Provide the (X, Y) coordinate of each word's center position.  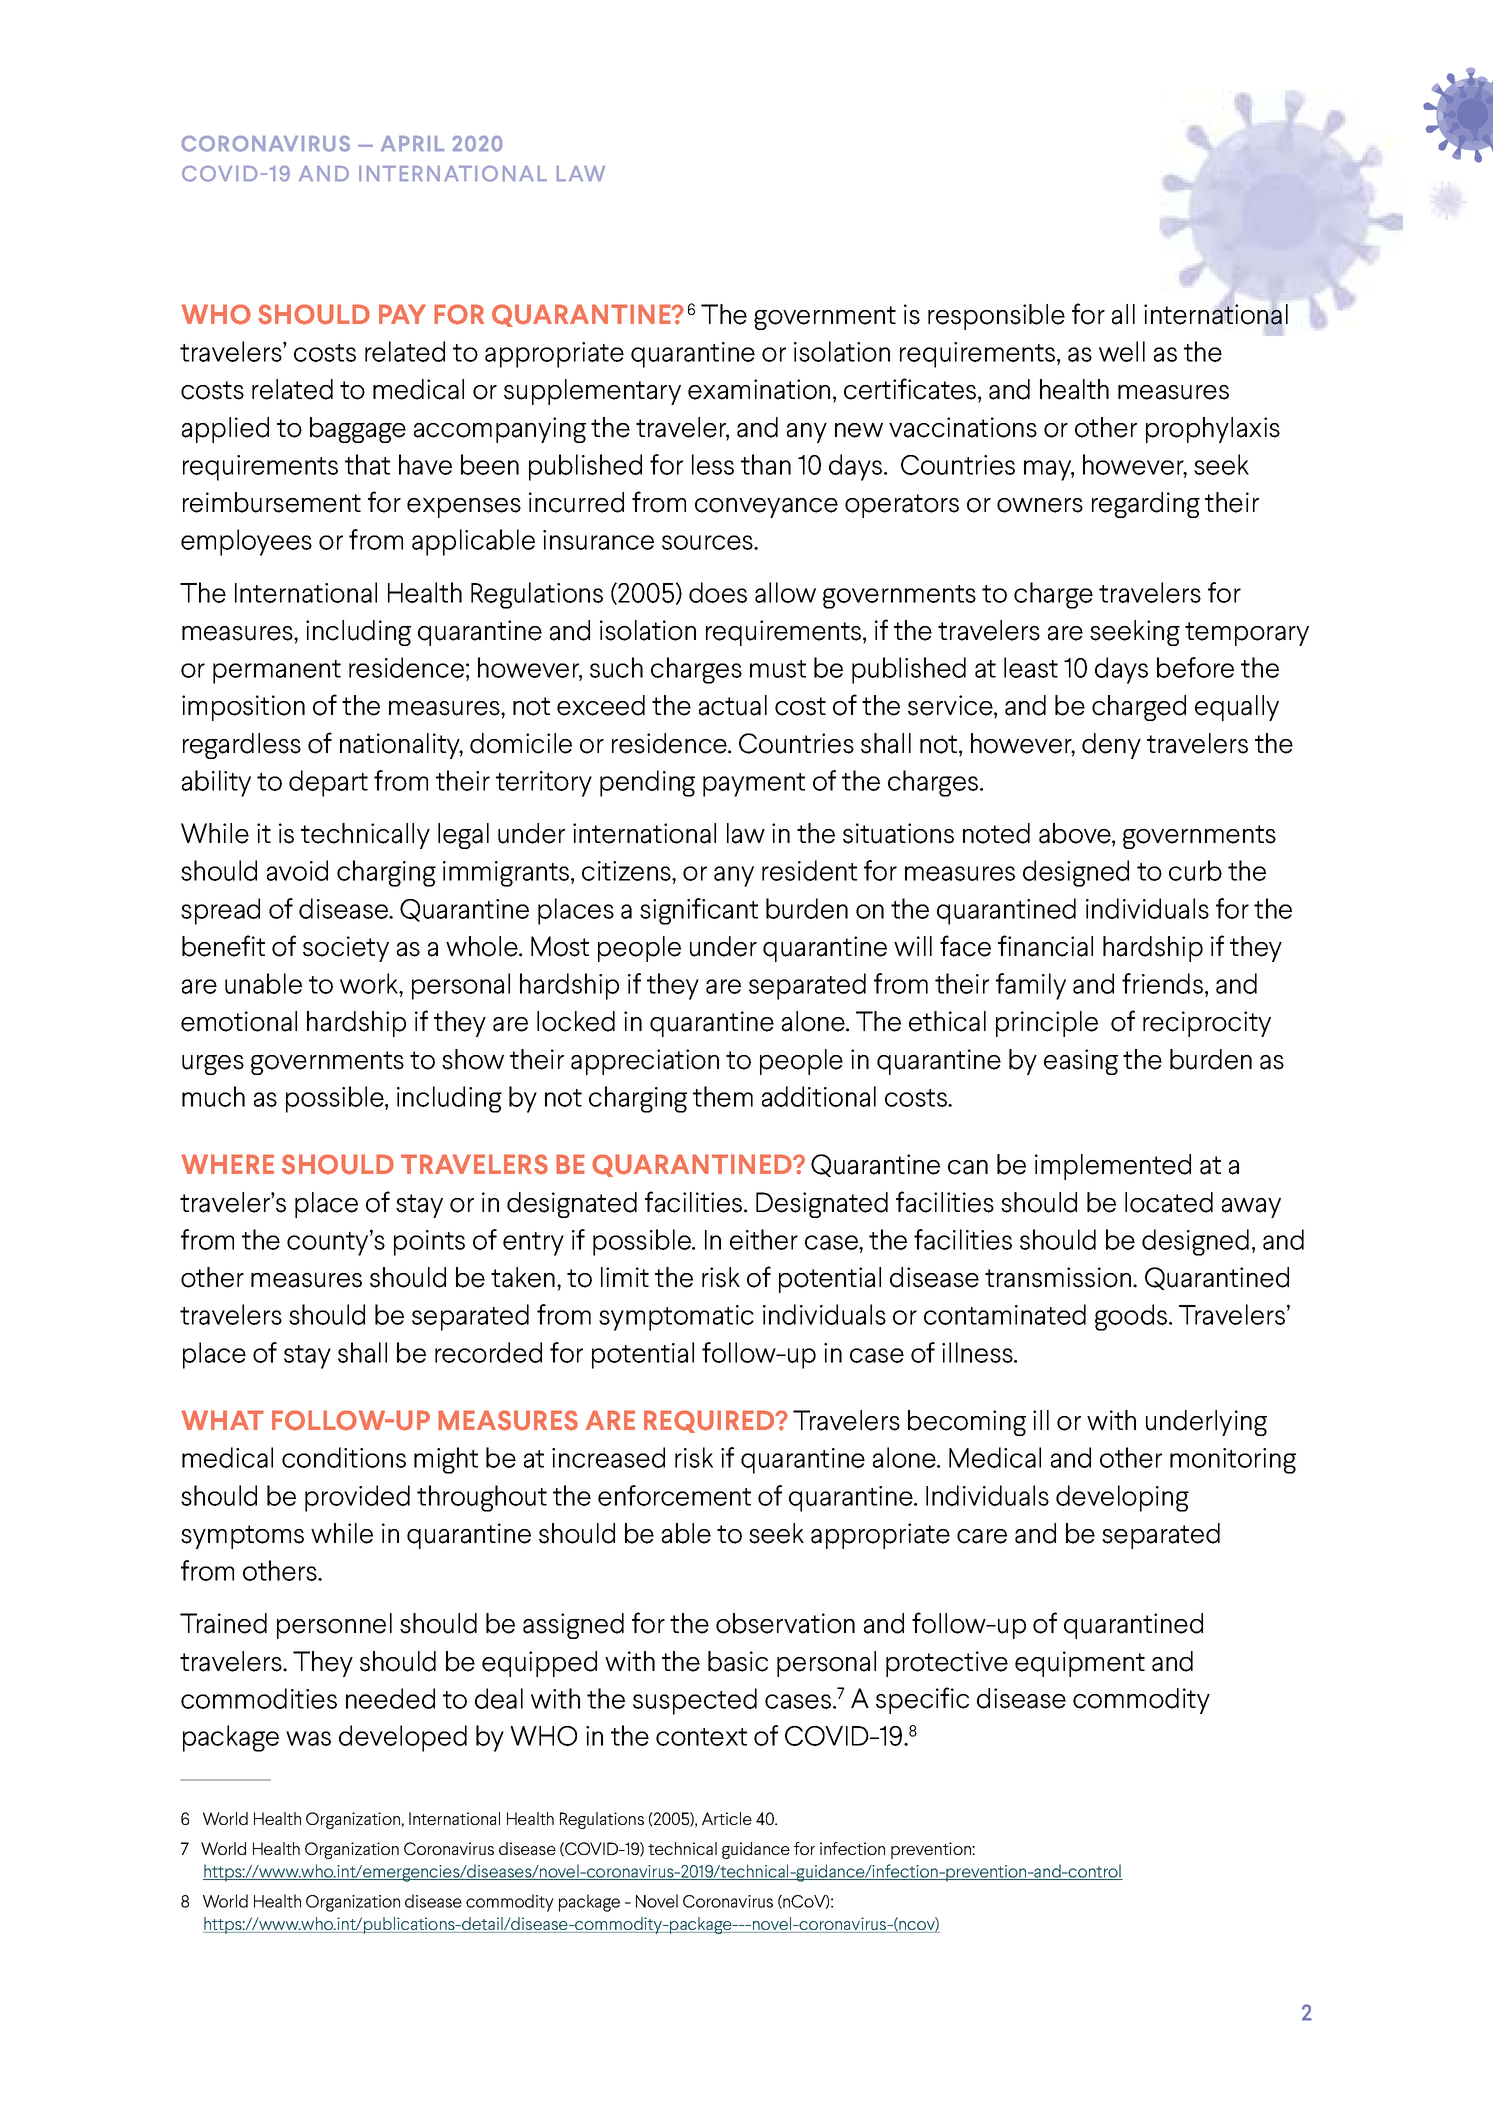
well (1122, 351)
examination (759, 389)
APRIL (412, 143)
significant (699, 911)
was (308, 1738)
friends (1162, 983)
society (346, 949)
